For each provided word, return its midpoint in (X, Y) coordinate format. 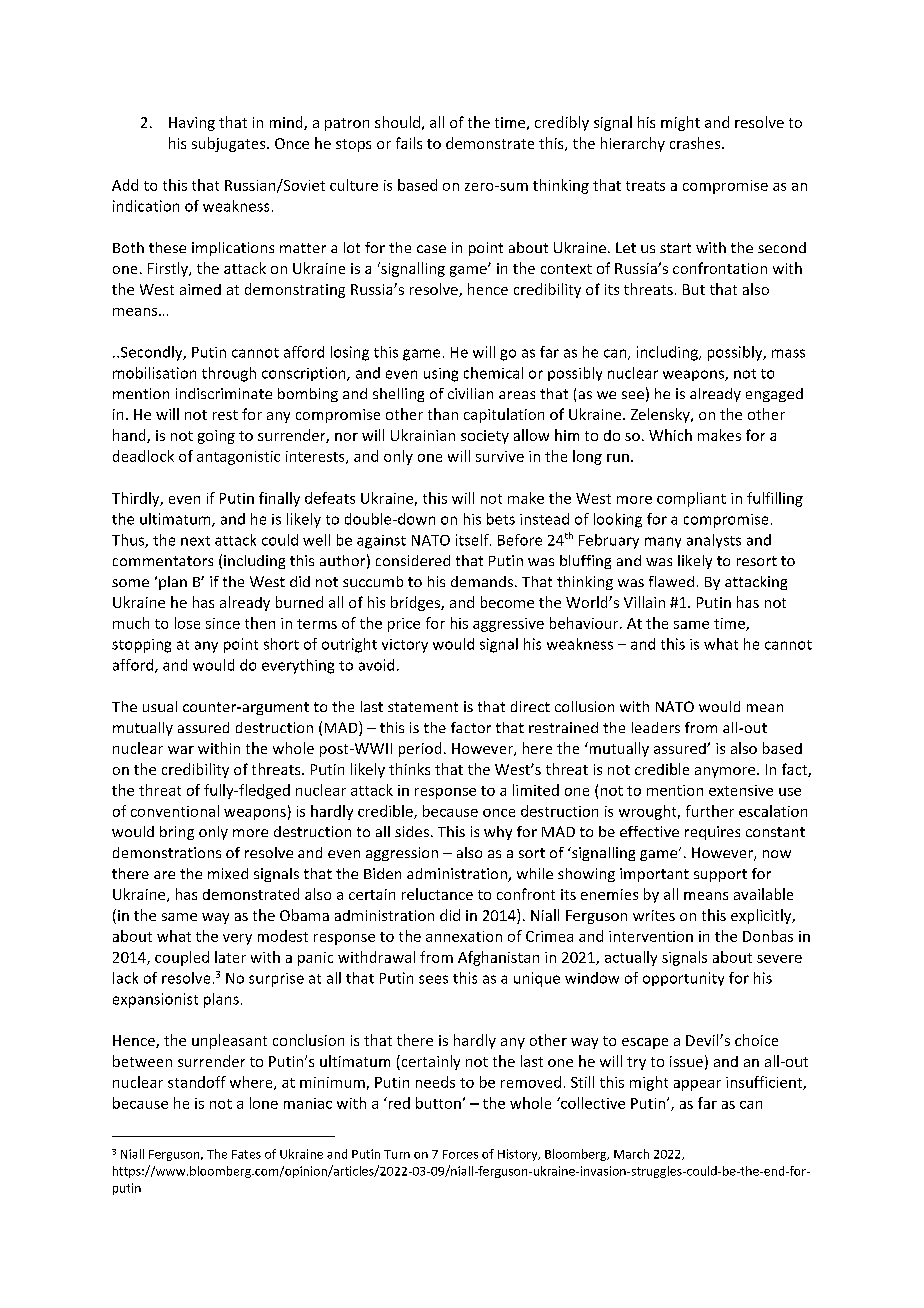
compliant (691, 499)
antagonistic (238, 458)
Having (192, 124)
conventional (175, 811)
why (498, 833)
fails (409, 143)
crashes (696, 143)
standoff (197, 1082)
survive (500, 456)
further (710, 811)
